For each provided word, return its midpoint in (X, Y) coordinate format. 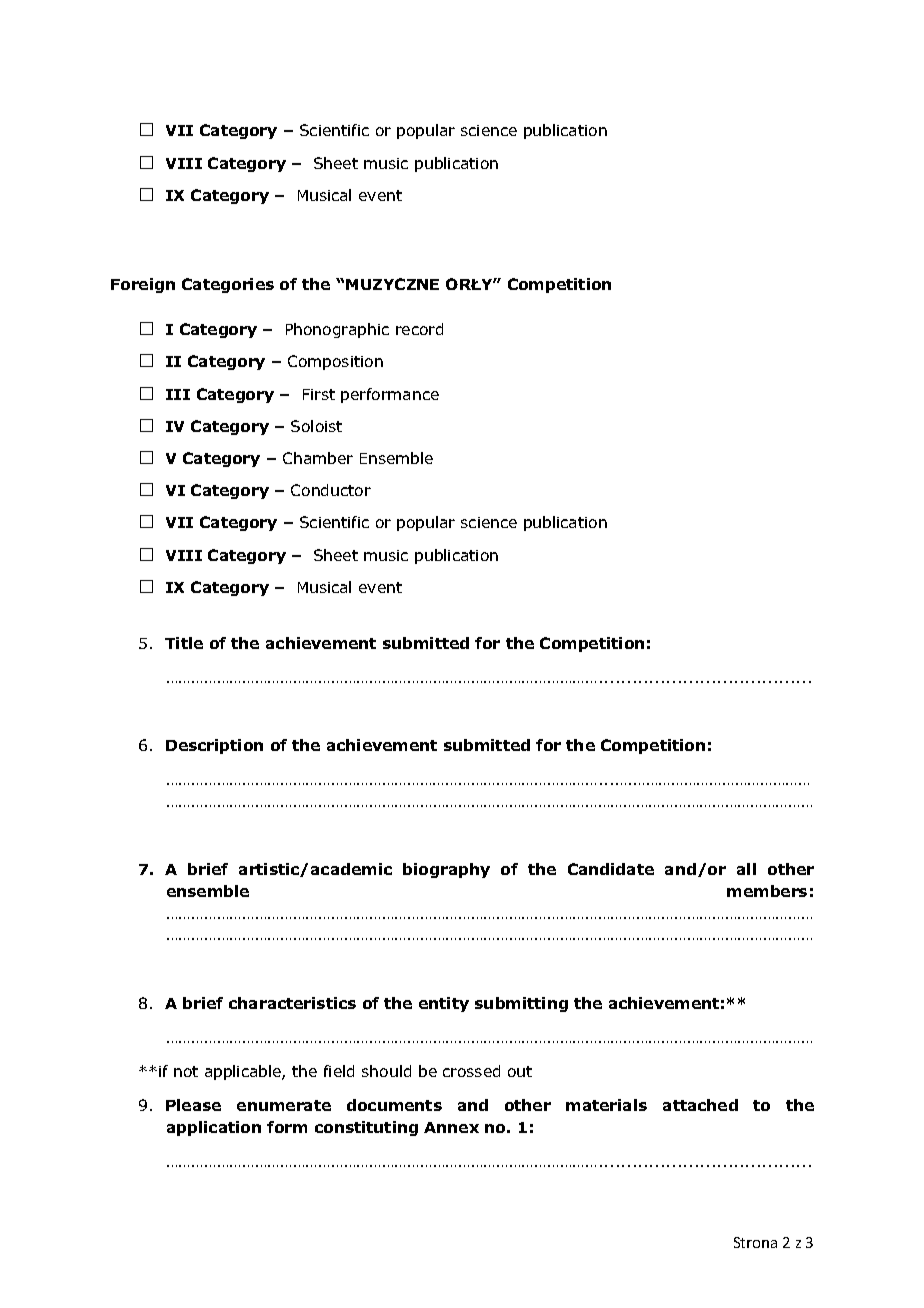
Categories (228, 285)
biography (446, 870)
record (419, 329)
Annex (451, 1127)
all (746, 869)
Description (214, 746)
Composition (335, 362)
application (214, 1128)
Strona (755, 1242)
